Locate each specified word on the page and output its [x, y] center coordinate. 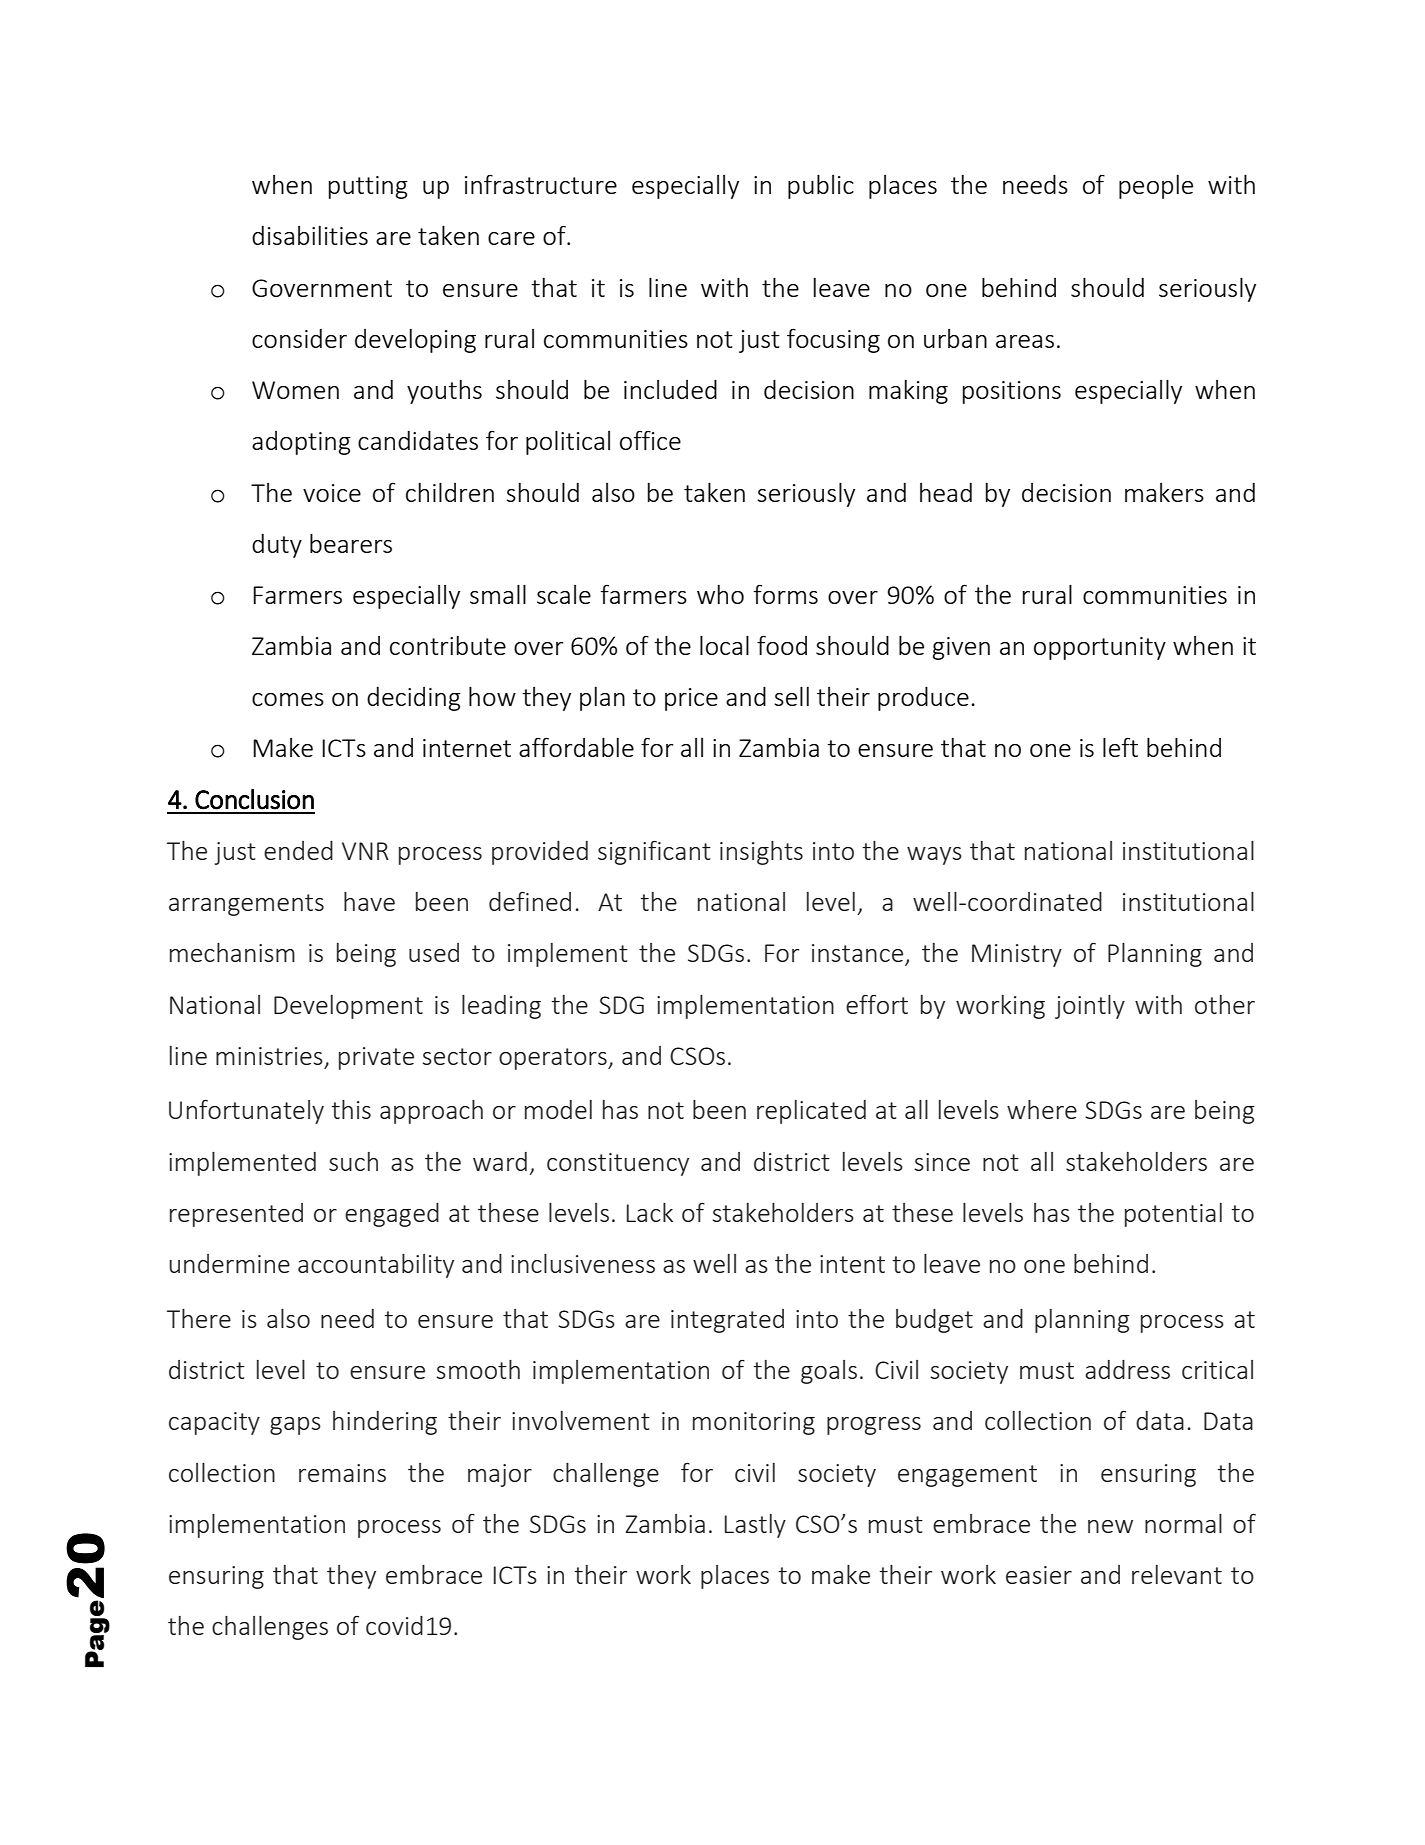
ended [298, 850]
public [821, 186]
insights [761, 853]
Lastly [755, 1526]
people [1156, 187]
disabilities [310, 235]
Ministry [1017, 955]
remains [342, 1473]
